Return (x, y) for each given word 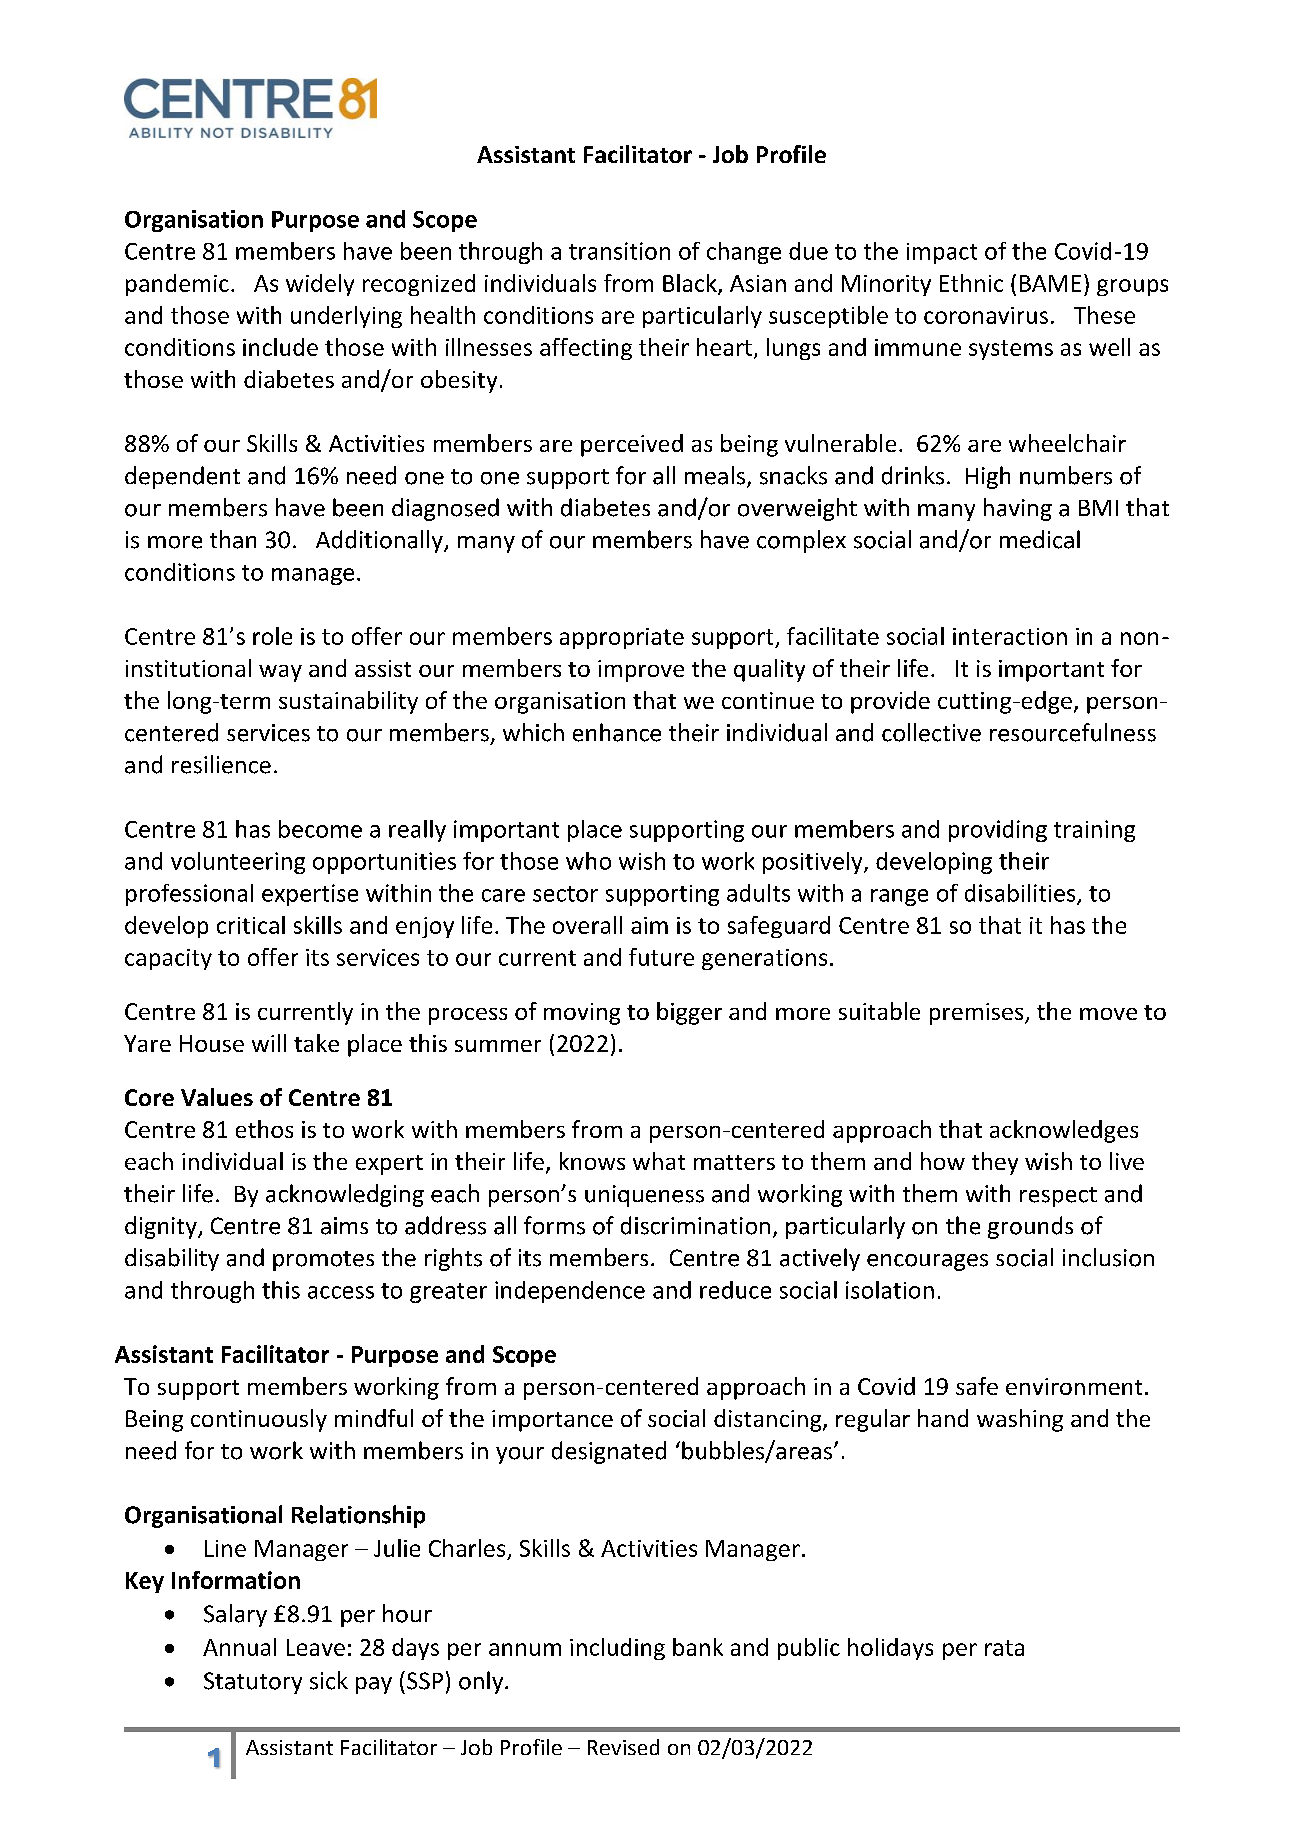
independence (570, 1292)
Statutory (253, 1683)
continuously (259, 1420)
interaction (1010, 636)
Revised (623, 1747)
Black (691, 284)
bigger (689, 1013)
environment (1074, 1386)
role (272, 636)
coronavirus (986, 315)
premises (978, 1014)
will (269, 1043)
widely (320, 285)
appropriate (622, 638)
